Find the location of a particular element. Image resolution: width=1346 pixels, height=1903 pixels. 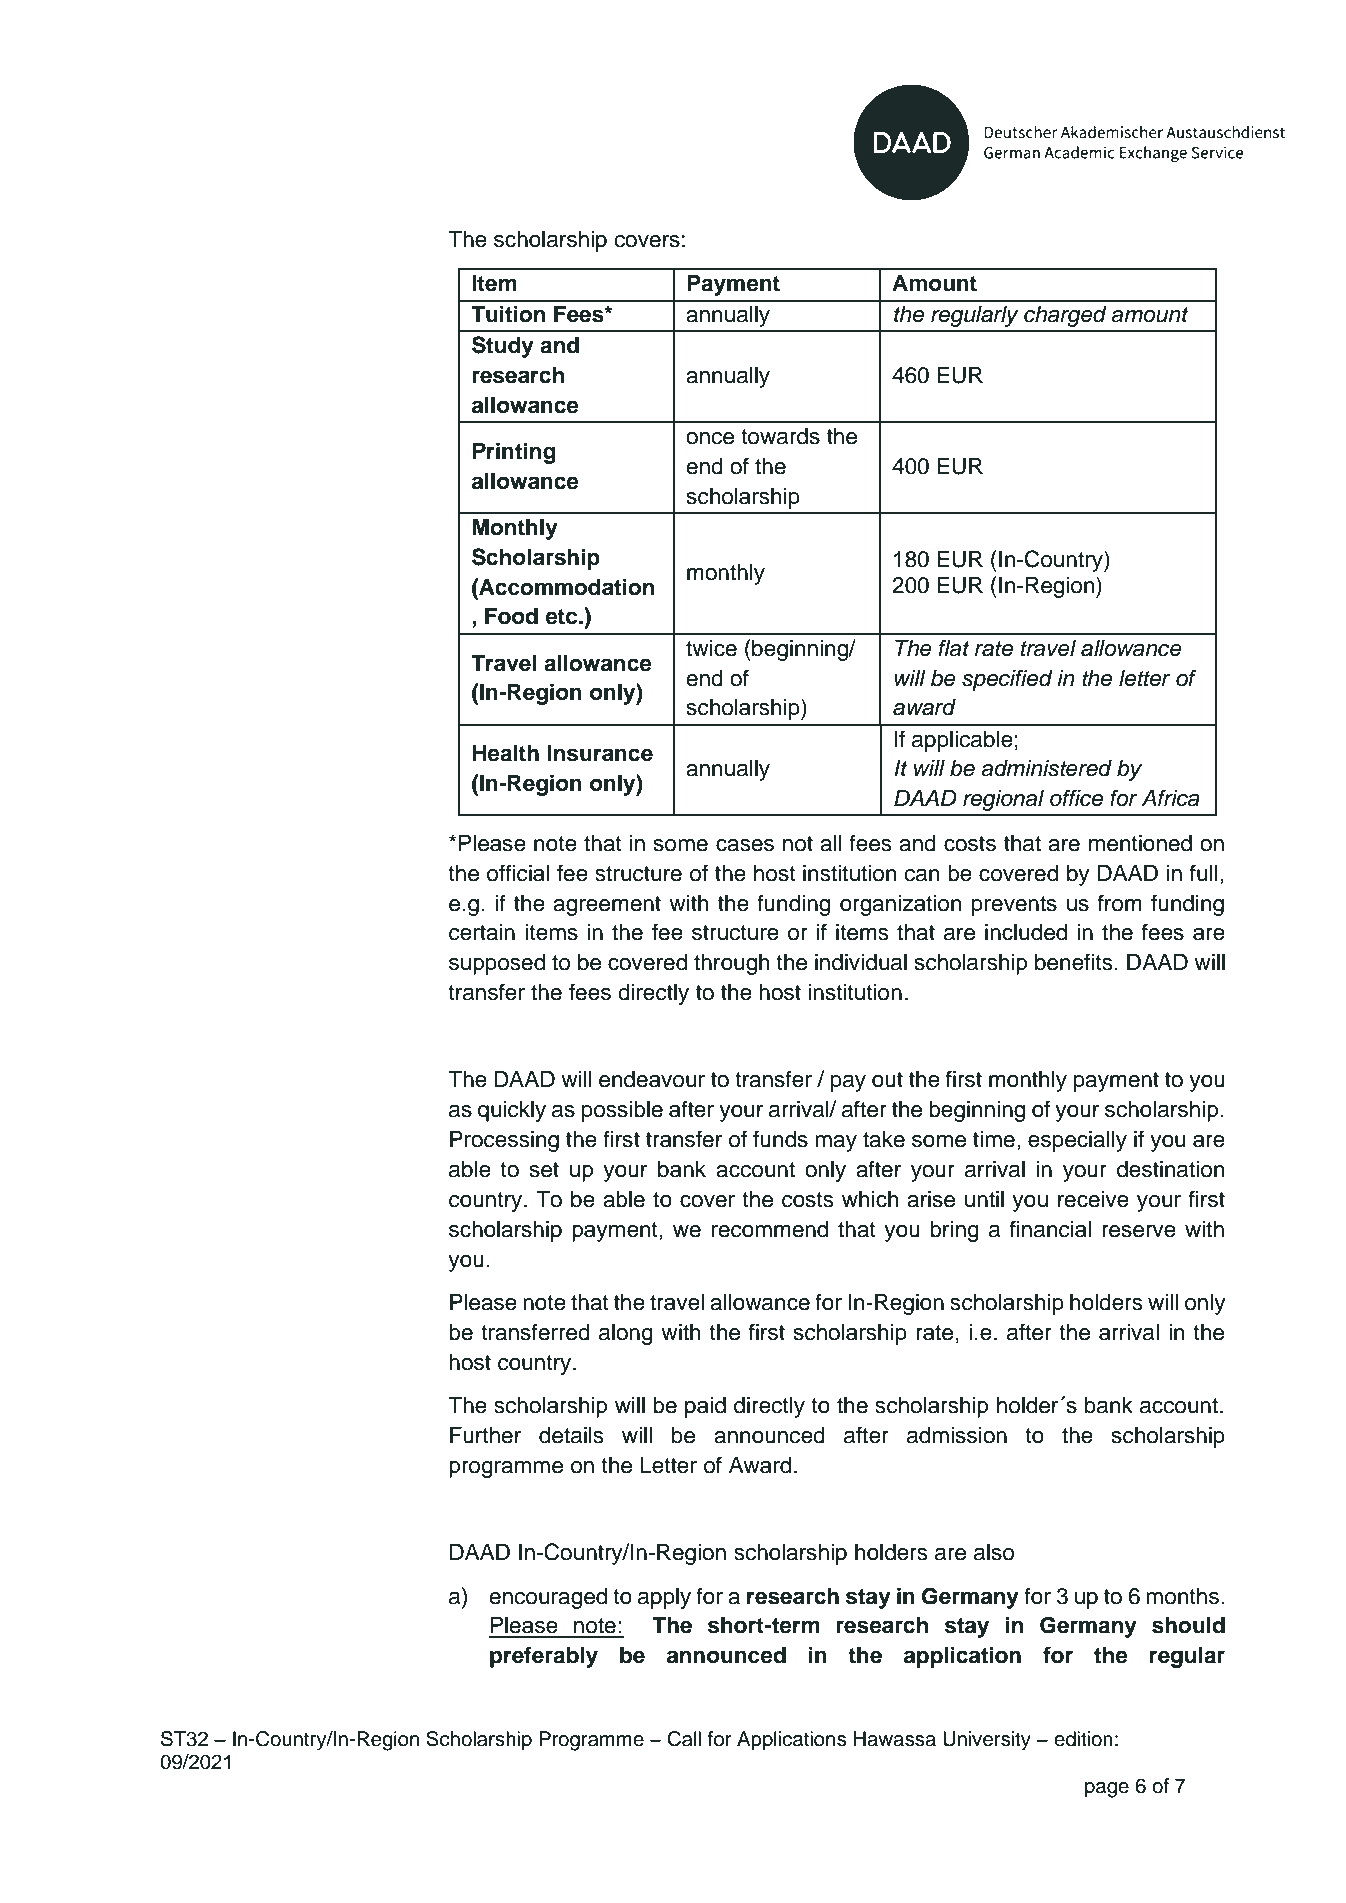

office is located at coordinates (1076, 798).
